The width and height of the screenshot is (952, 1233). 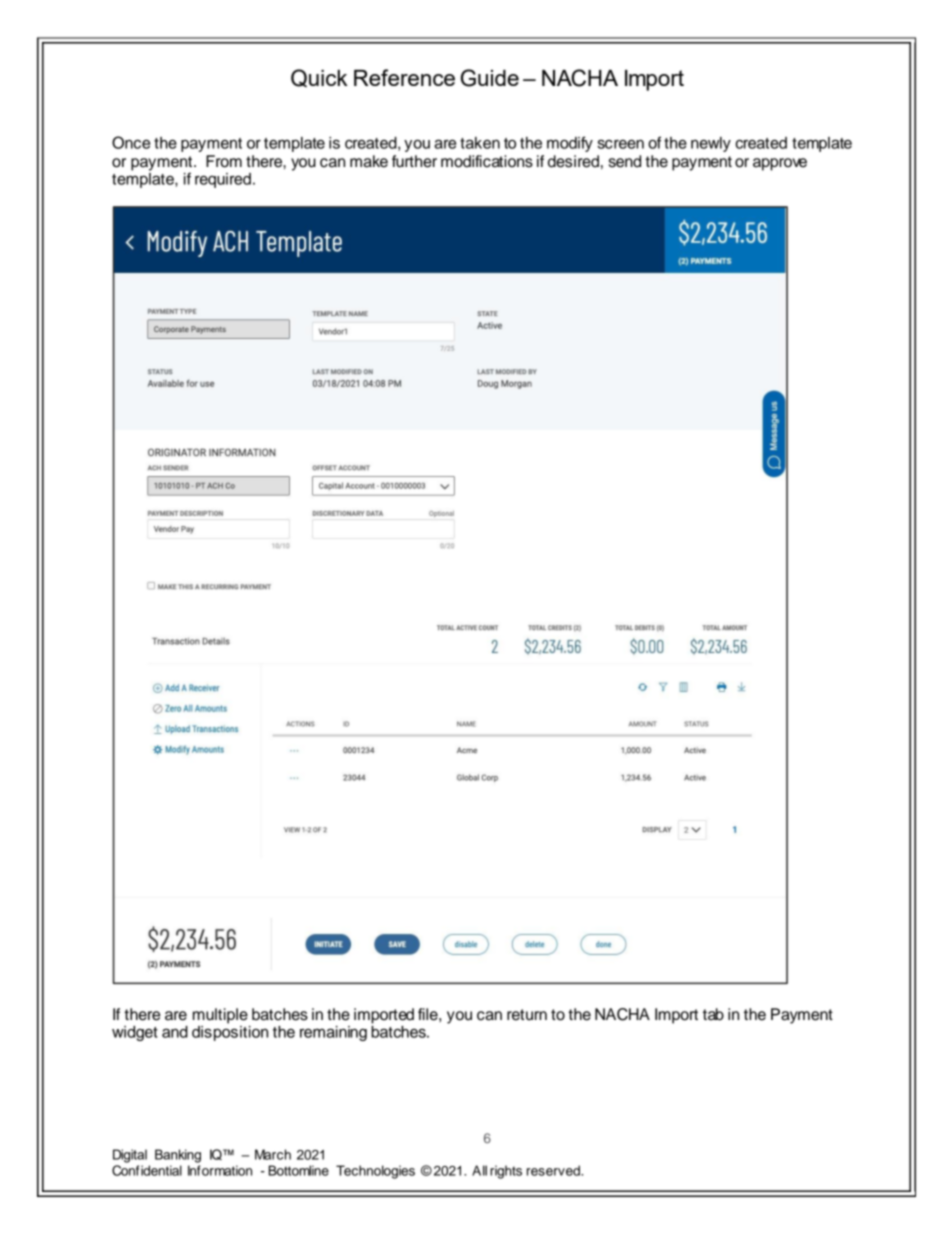 What do you see at coordinates (711, 144) in the screenshot?
I see `newly` at bounding box center [711, 144].
